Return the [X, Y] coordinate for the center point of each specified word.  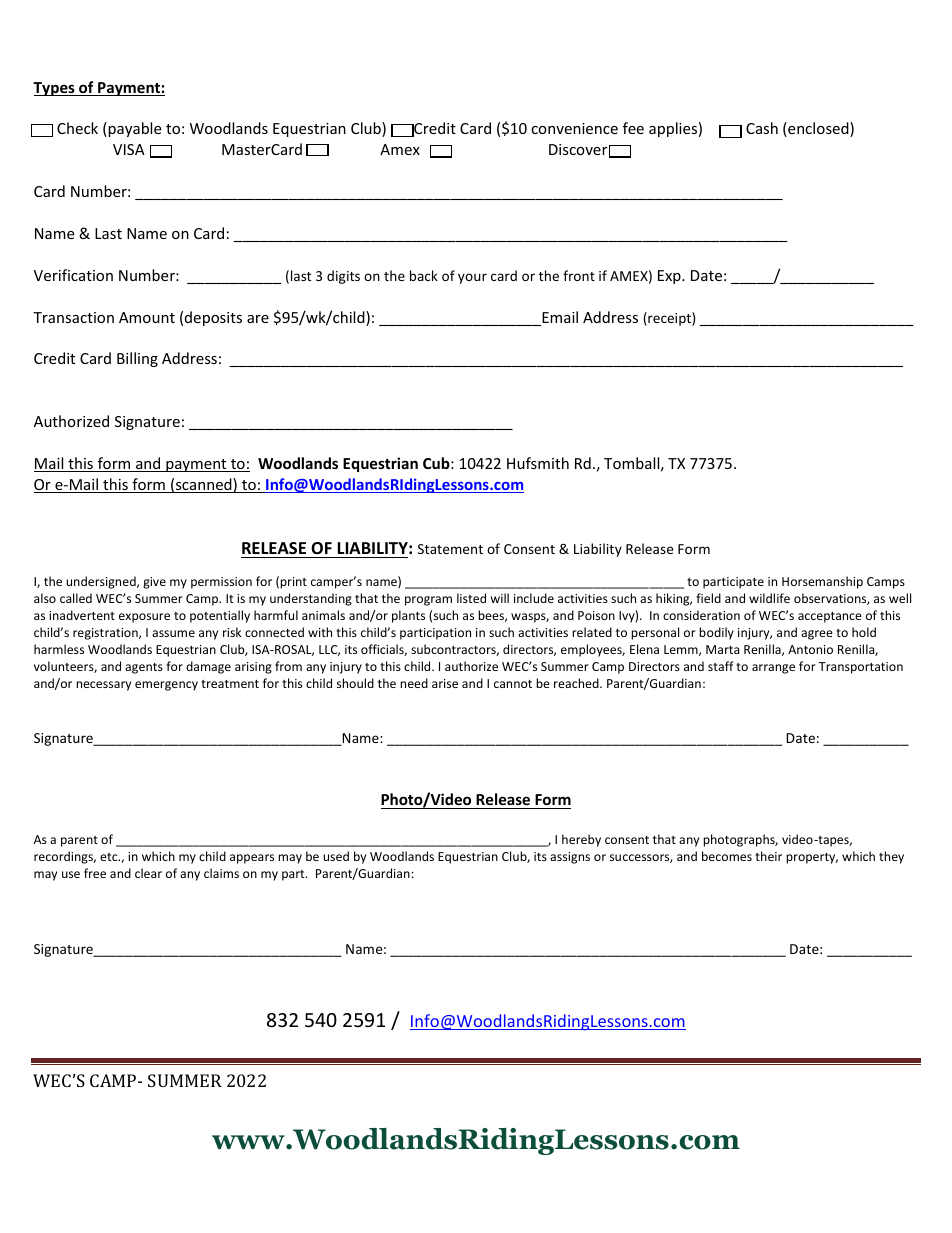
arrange [773, 669]
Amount [147, 317]
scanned [204, 485]
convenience [574, 128]
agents [144, 668]
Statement [450, 549]
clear [148, 873]
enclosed [818, 129]
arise [445, 683]
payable [134, 129]
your [472, 278]
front [579, 275]
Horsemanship [822, 582]
